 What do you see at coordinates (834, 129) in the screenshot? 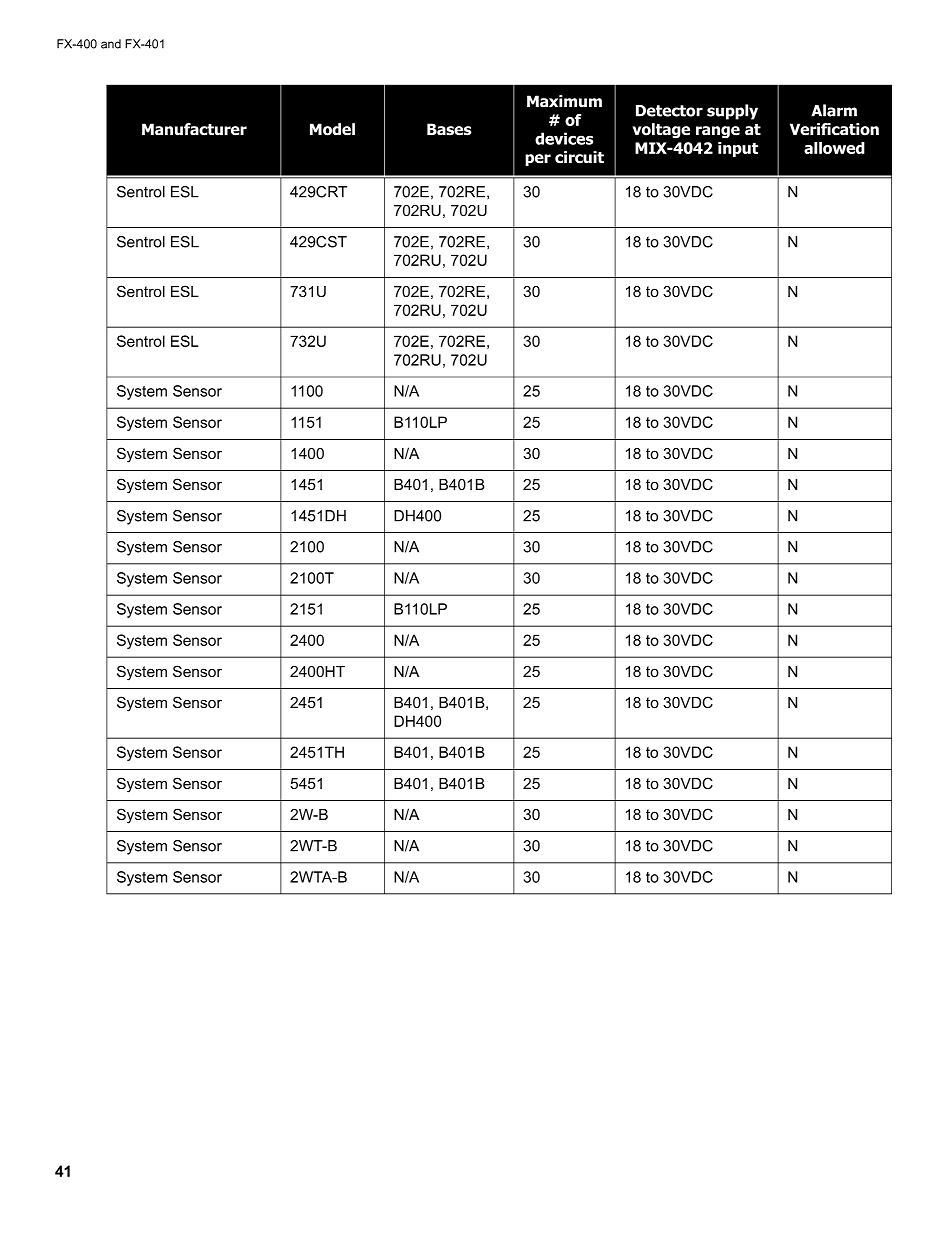
I see `Verification` at bounding box center [834, 129].
